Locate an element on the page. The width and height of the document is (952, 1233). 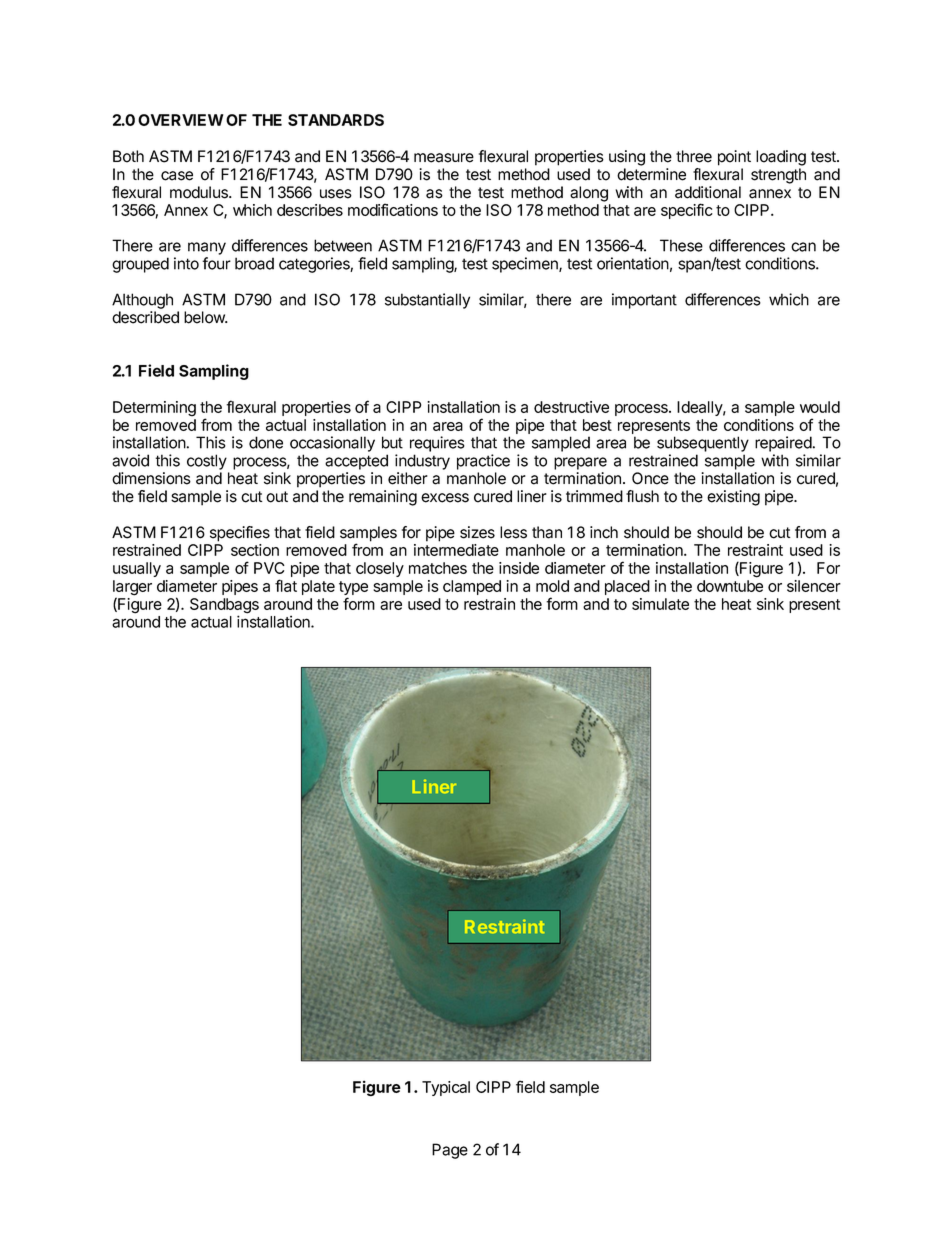
point is located at coordinates (734, 158).
